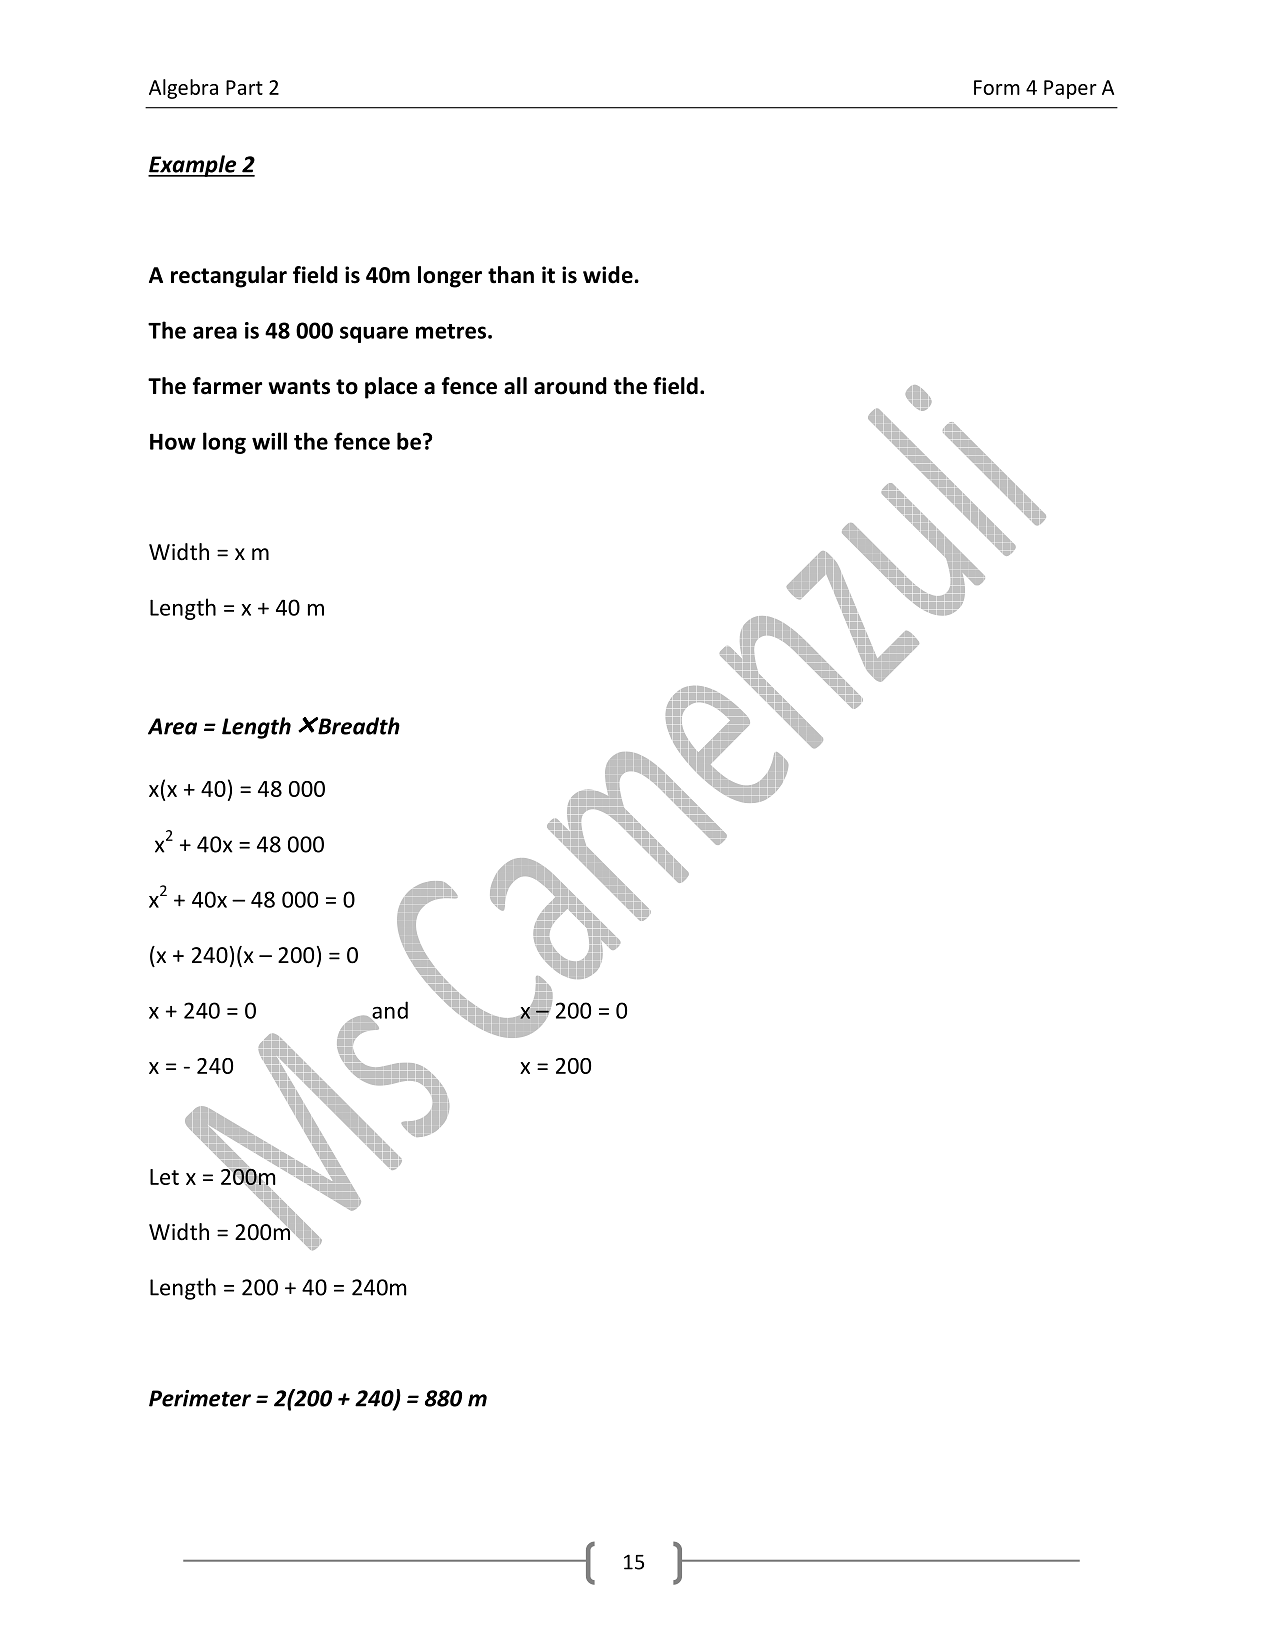  I want to click on Part, so click(244, 87).
